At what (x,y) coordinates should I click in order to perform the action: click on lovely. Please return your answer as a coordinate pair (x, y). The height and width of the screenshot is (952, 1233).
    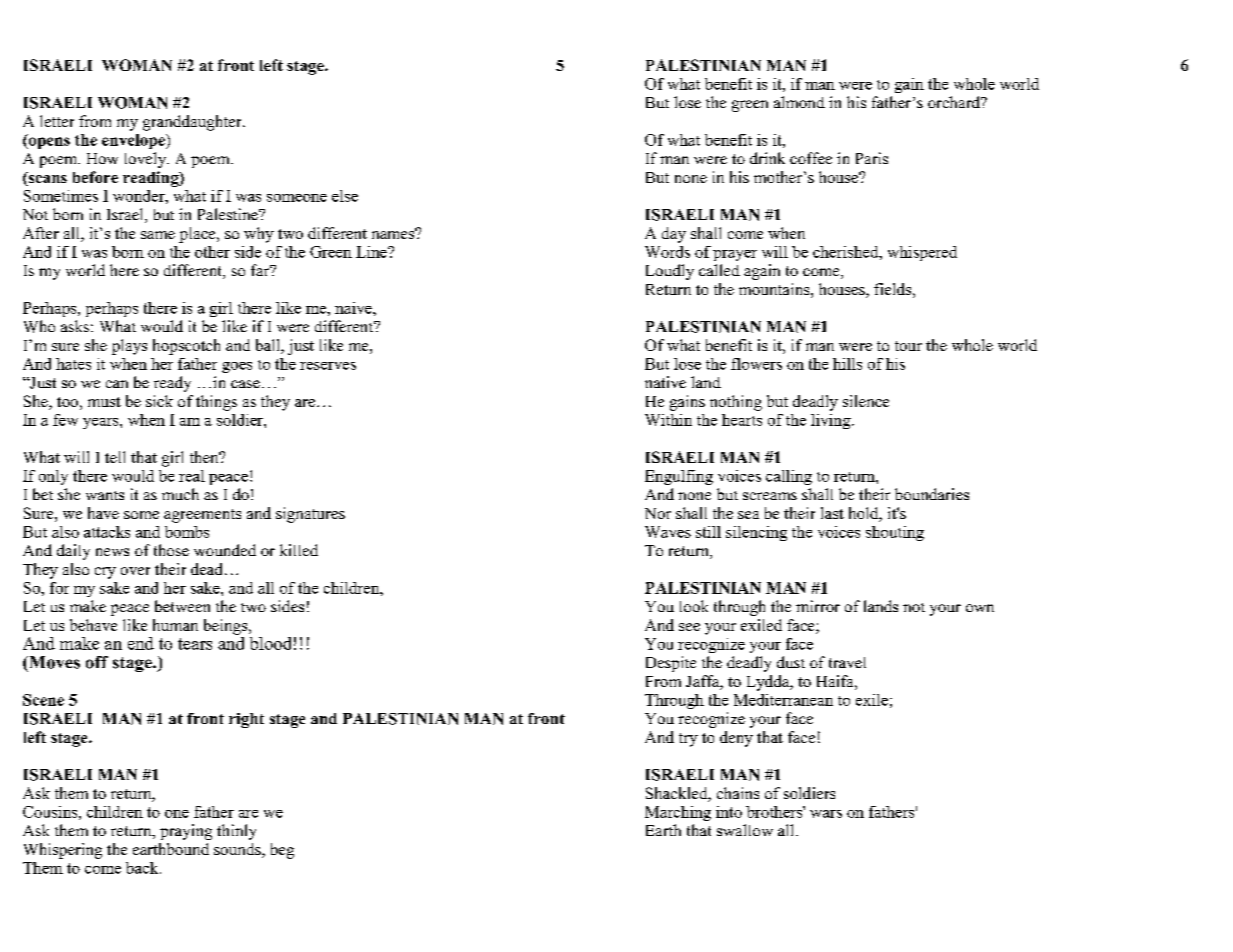
    Looking at the image, I should click on (147, 160).
